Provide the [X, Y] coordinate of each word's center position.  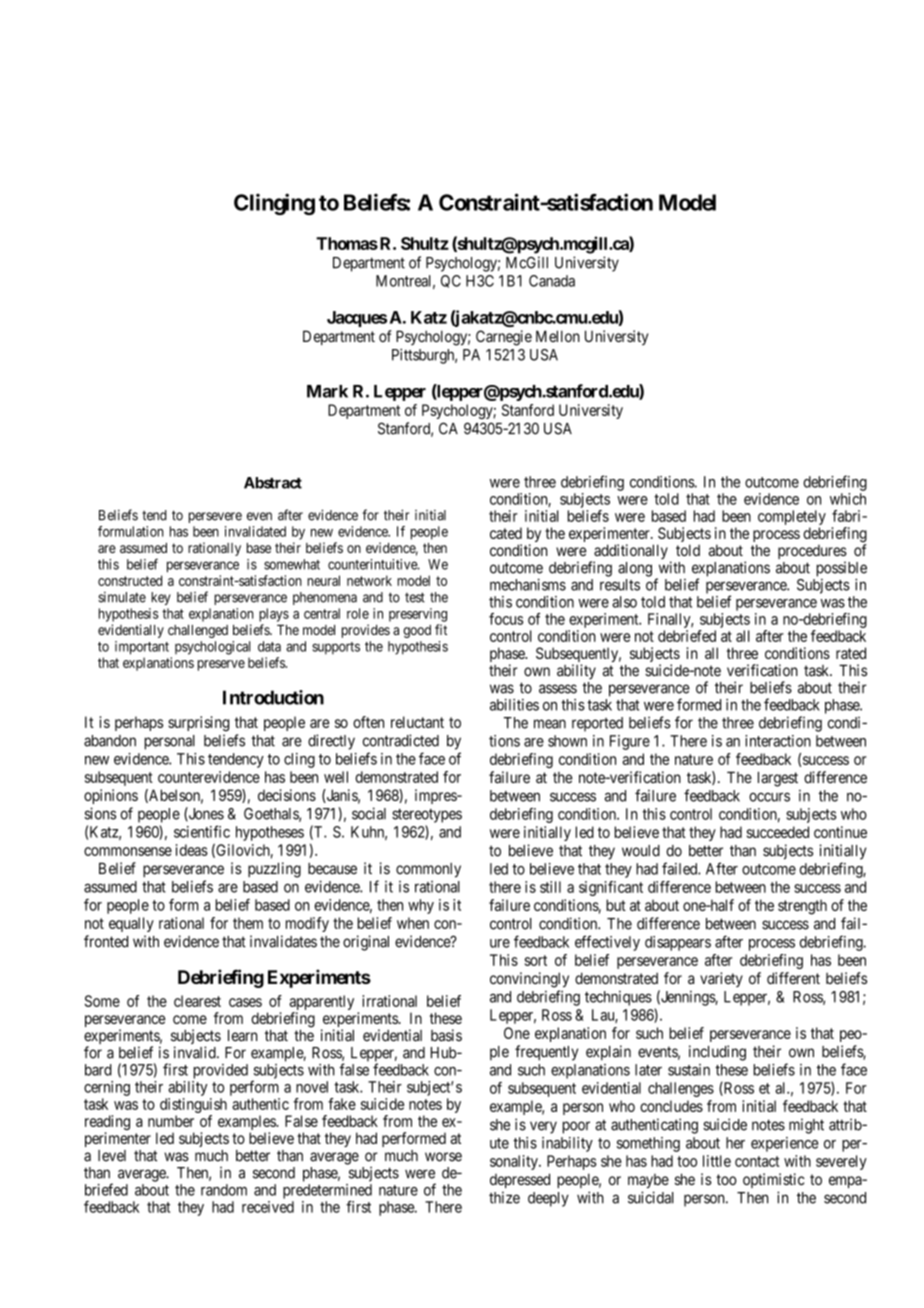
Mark [327, 391]
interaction [778, 741]
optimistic [774, 1180]
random [224, 1190]
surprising [198, 723]
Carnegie [504, 338]
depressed [520, 1180]
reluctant [417, 722]
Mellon [558, 336]
